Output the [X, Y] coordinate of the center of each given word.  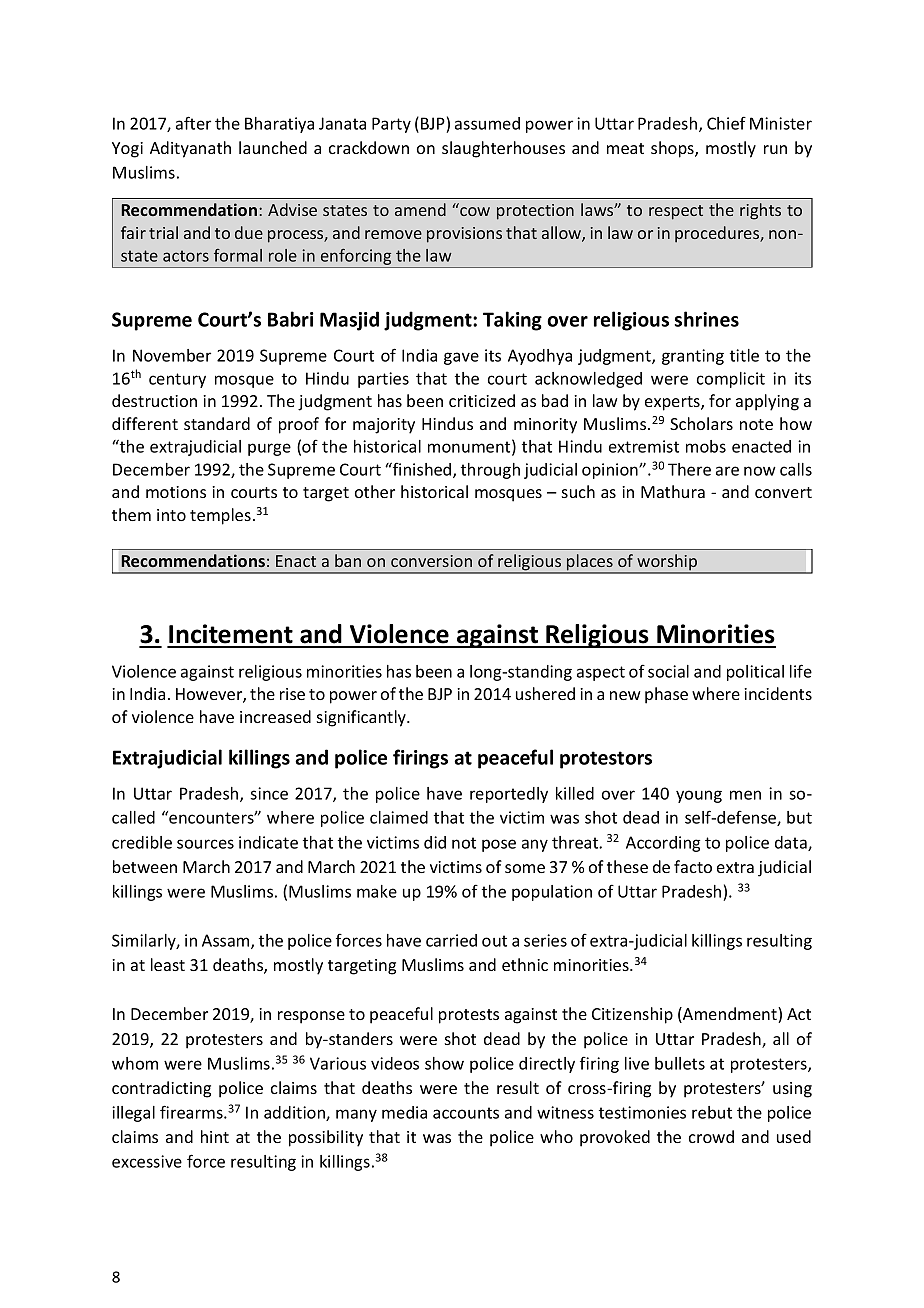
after [193, 123]
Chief [726, 123]
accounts [466, 1113]
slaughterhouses [503, 149]
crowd [711, 1136]
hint [215, 1136]
